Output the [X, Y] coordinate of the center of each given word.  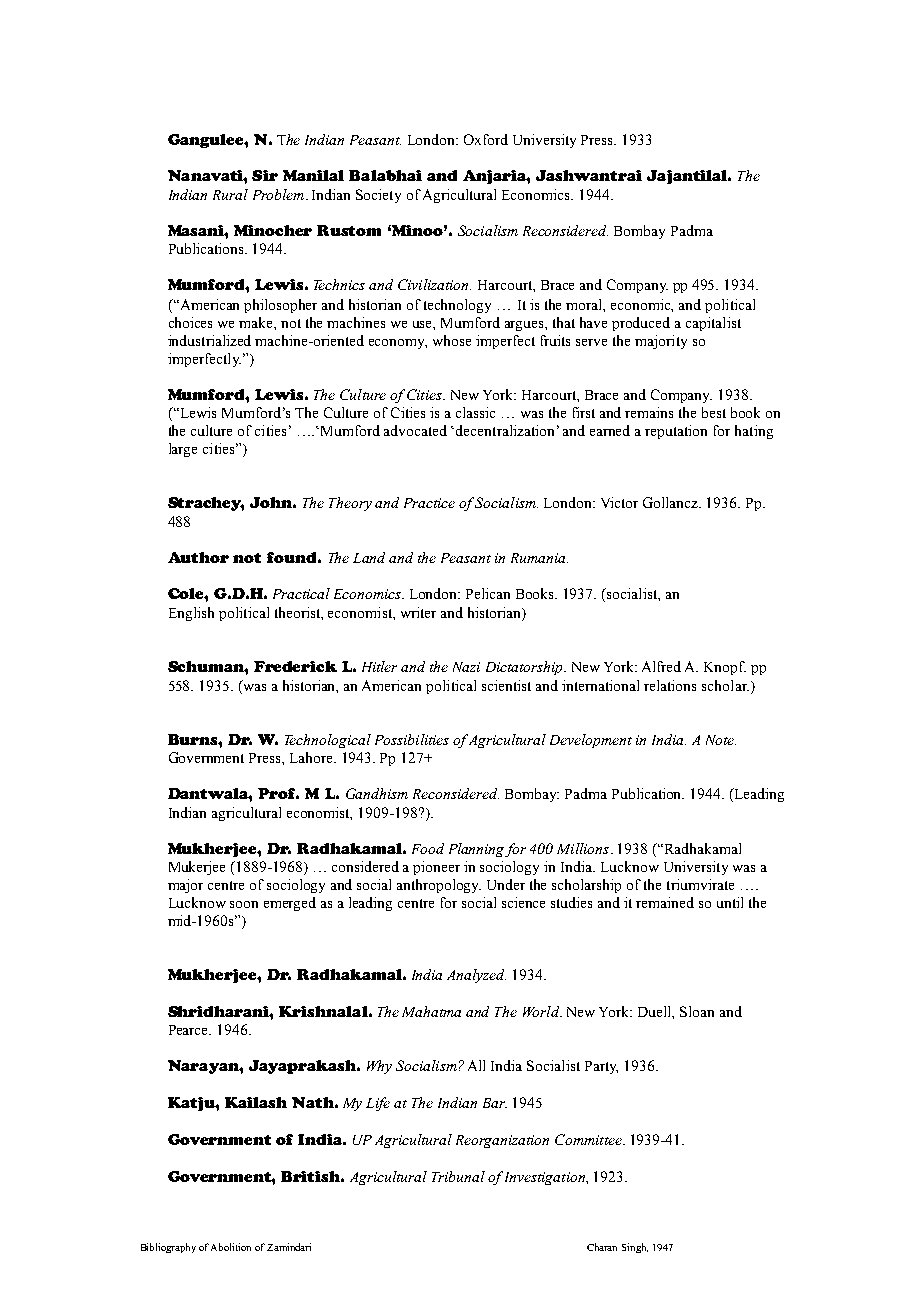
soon [244, 904]
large [183, 450]
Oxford [486, 139]
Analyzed [476, 976]
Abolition [231, 1247]
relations [670, 685]
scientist [506, 685]
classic [475, 412]
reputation [676, 432]
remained [665, 902]
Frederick [295, 666]
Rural [230, 194]
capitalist [713, 324]
